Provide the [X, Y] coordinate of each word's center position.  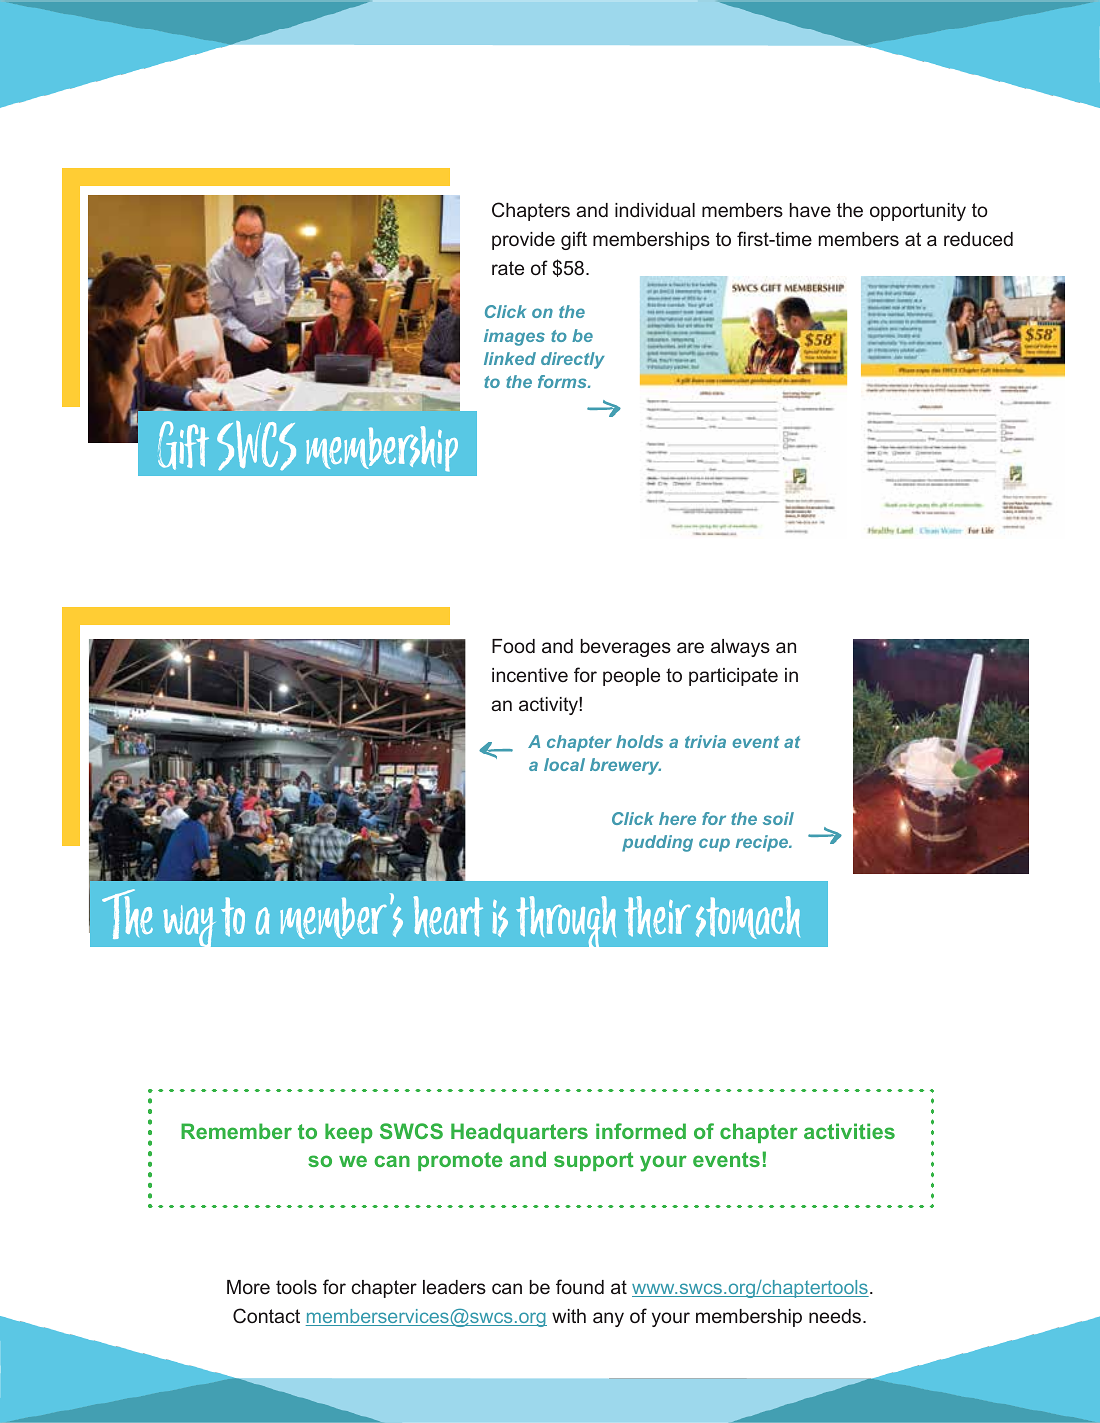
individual [655, 210]
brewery [625, 766]
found [580, 1286]
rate [508, 268]
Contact [266, 1316]
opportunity [918, 212]
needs [836, 1316]
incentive [530, 675]
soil [778, 818]
